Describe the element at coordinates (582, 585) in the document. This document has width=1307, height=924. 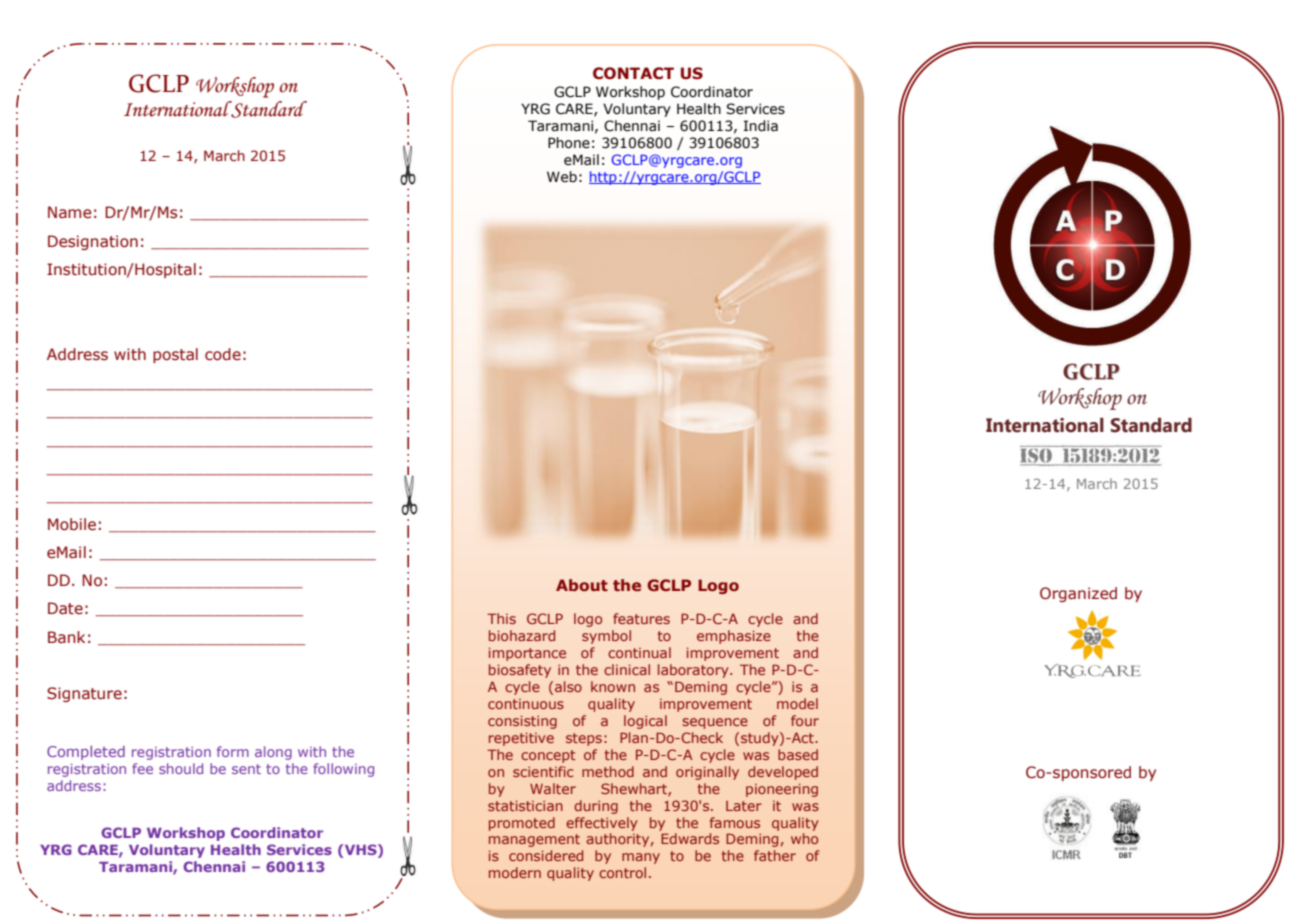
I see `About` at that location.
